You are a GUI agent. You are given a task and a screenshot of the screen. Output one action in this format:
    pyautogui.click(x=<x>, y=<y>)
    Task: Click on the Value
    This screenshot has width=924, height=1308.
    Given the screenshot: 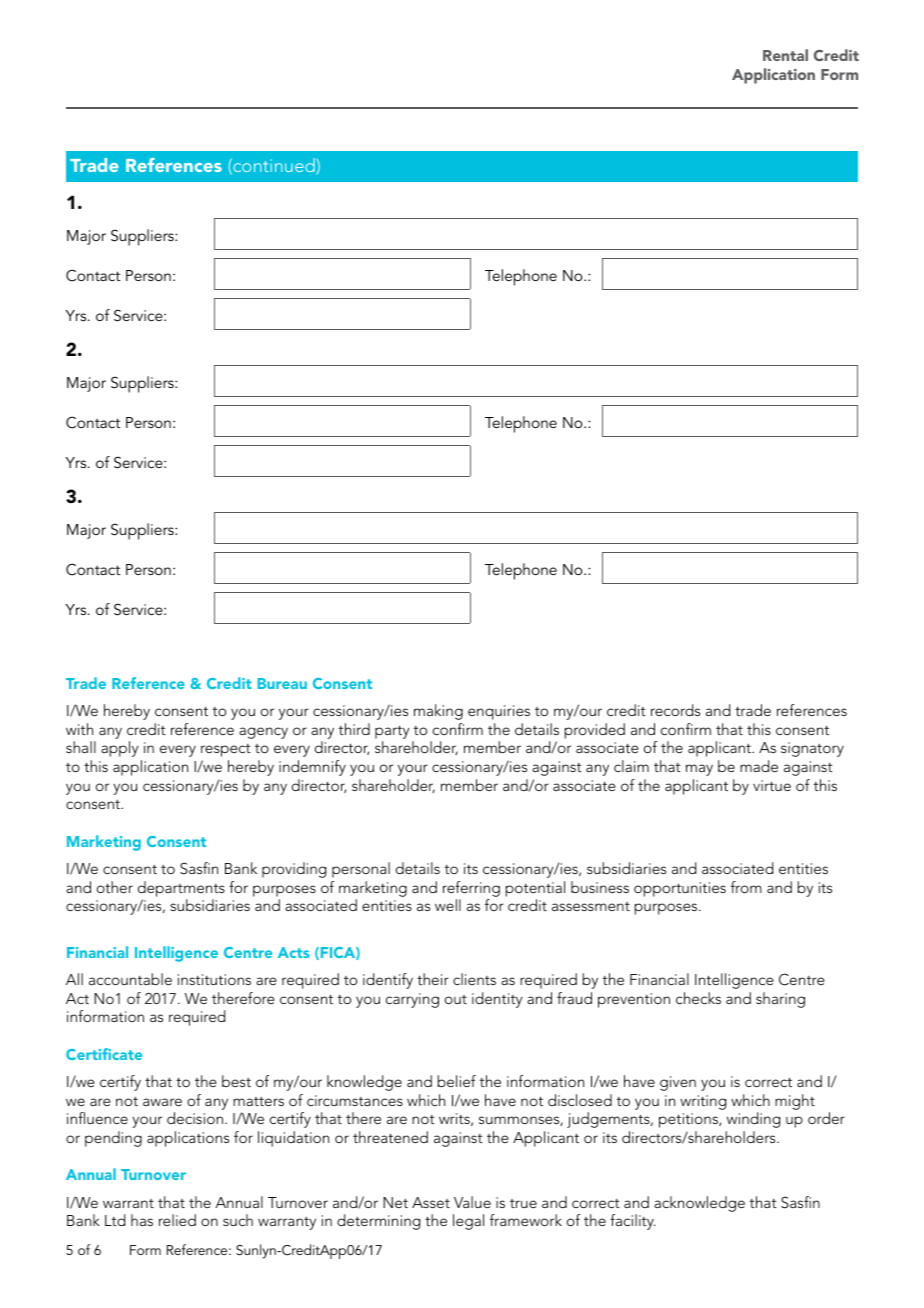 What is the action you would take?
    pyautogui.click(x=472, y=1202)
